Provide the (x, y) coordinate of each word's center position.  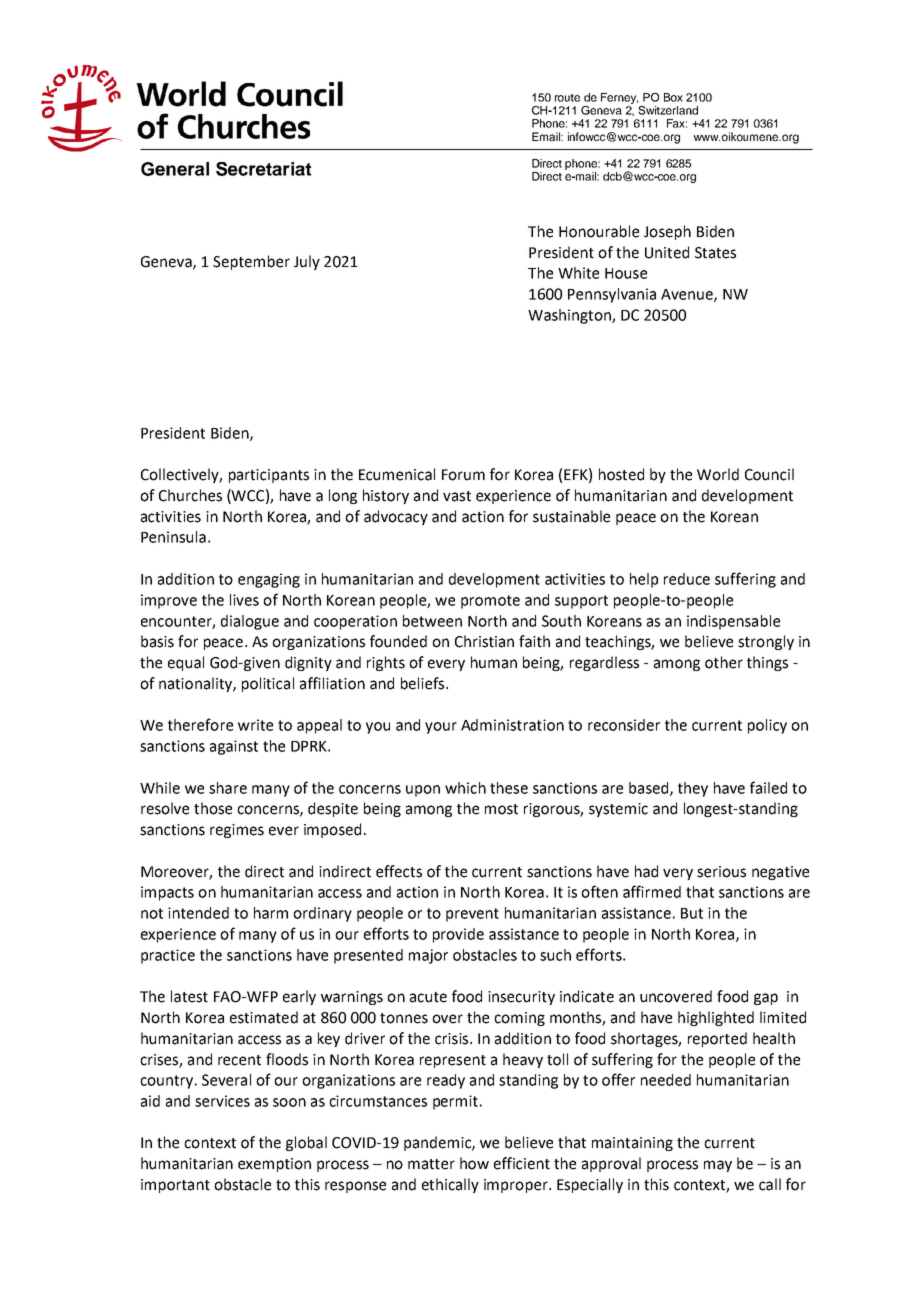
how (474, 1163)
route (567, 98)
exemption (274, 1165)
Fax (677, 123)
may (718, 1166)
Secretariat (263, 169)
